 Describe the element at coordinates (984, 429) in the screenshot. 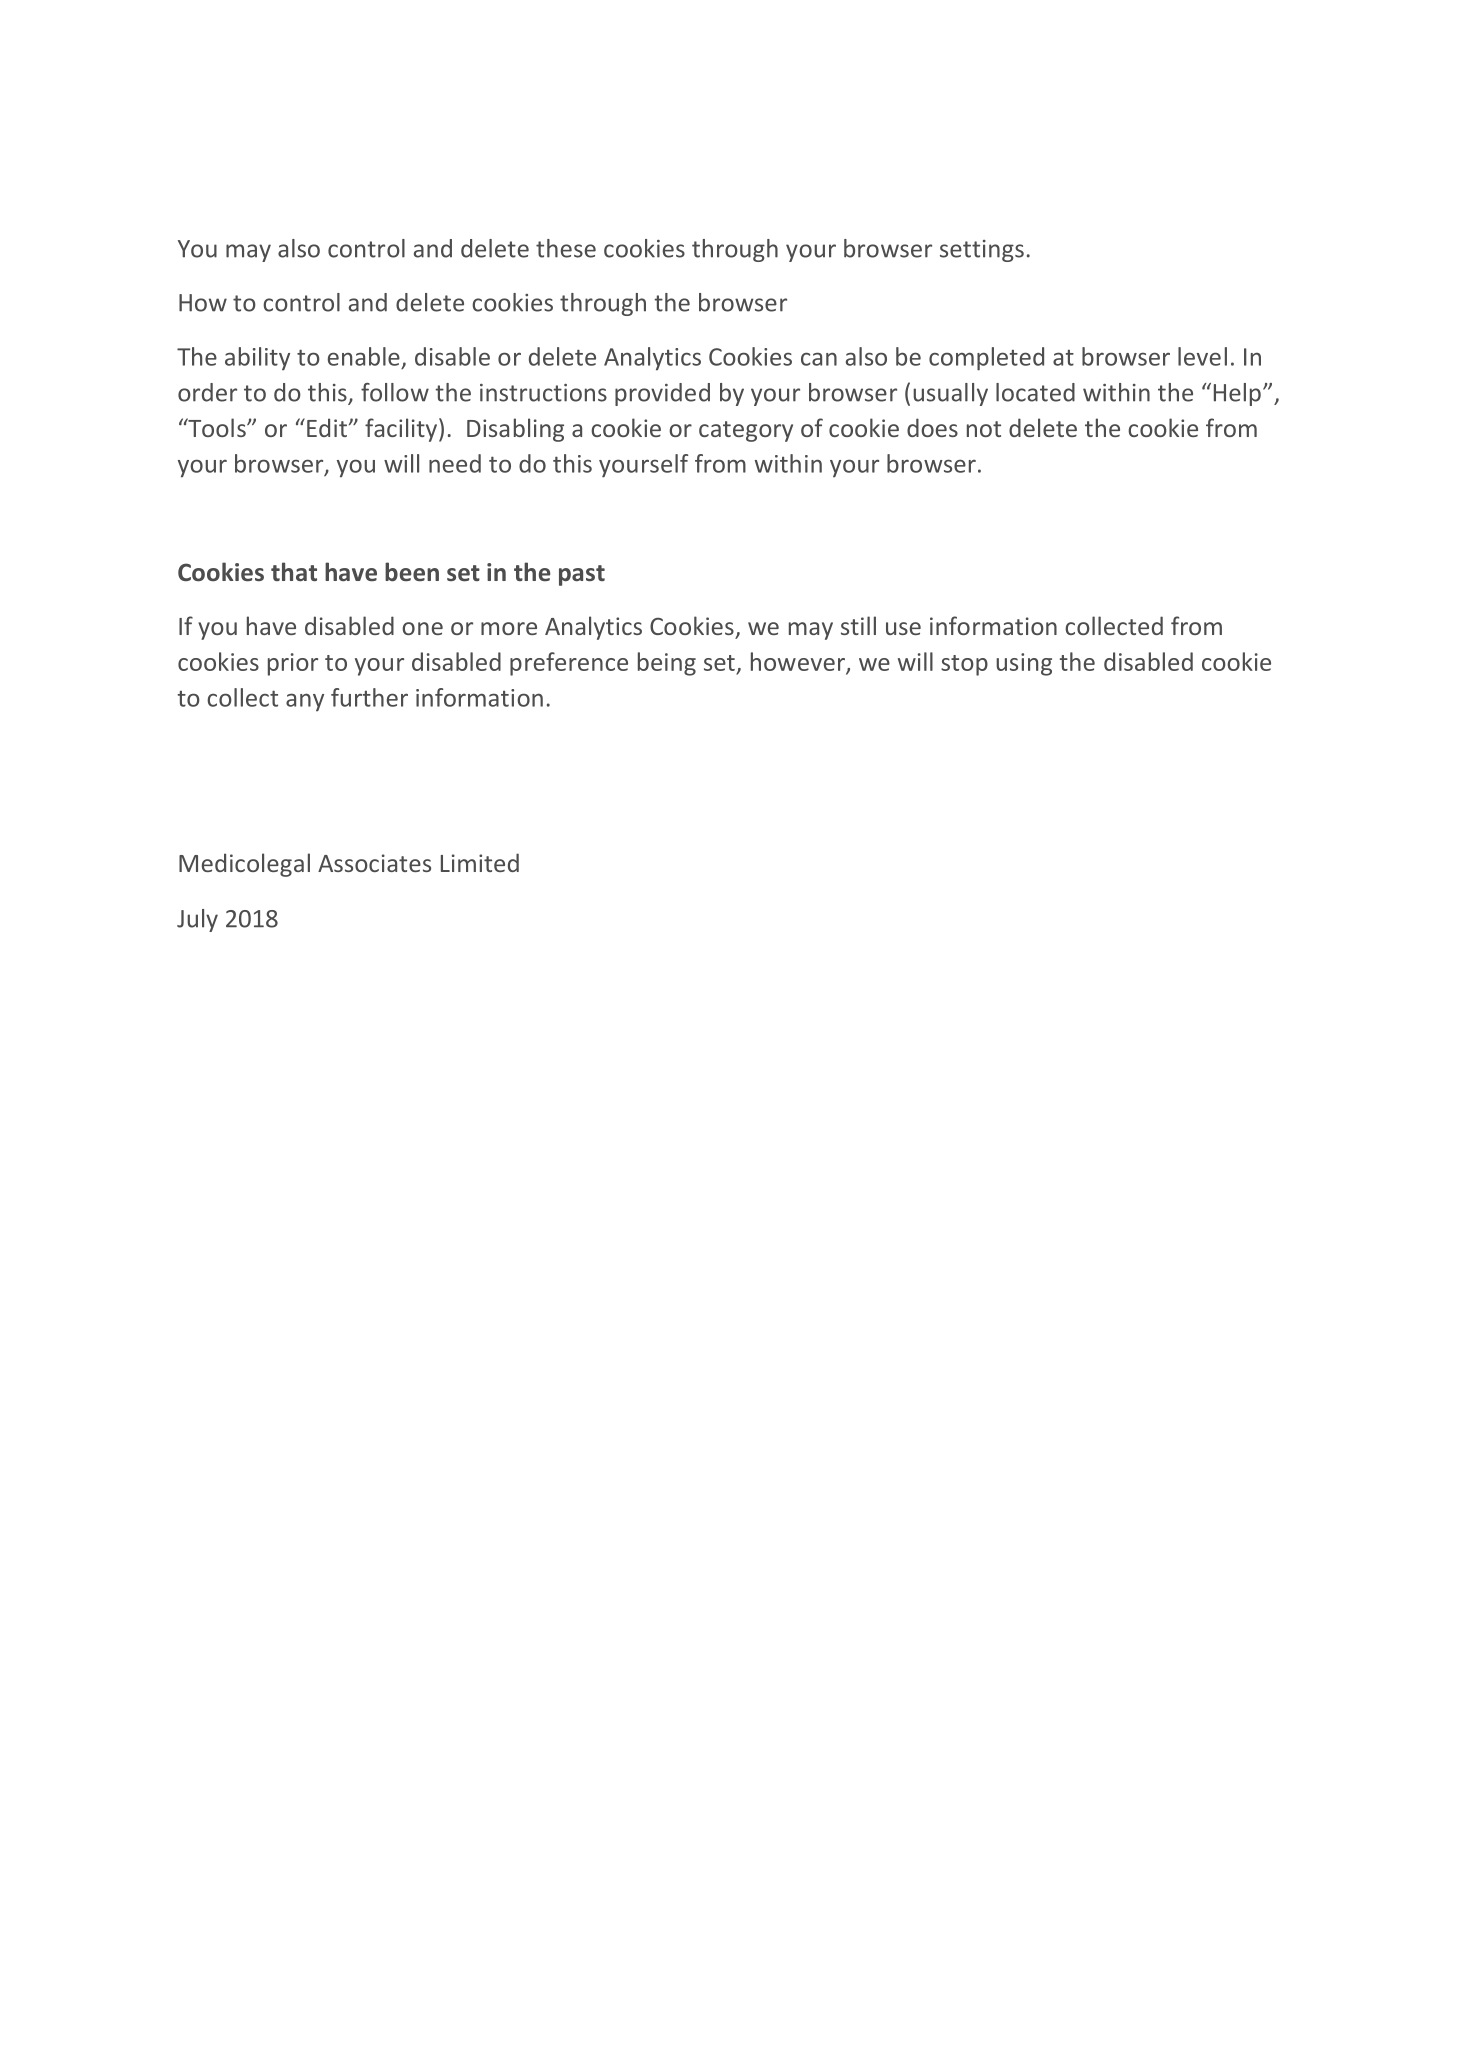

I see `not` at that location.
